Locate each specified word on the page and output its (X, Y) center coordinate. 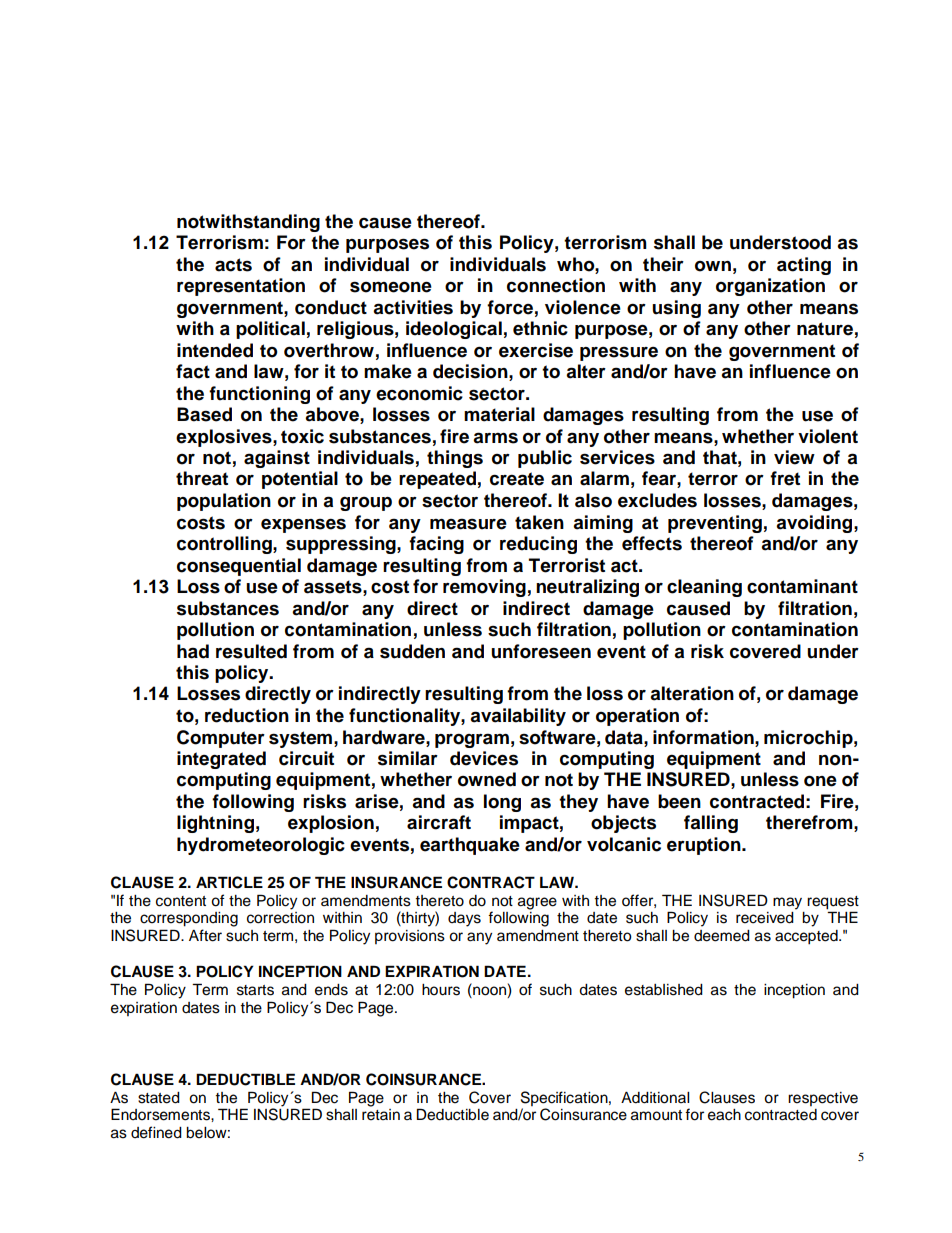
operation (637, 717)
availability (518, 717)
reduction (247, 715)
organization (770, 287)
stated (159, 1098)
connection (556, 285)
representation (241, 287)
